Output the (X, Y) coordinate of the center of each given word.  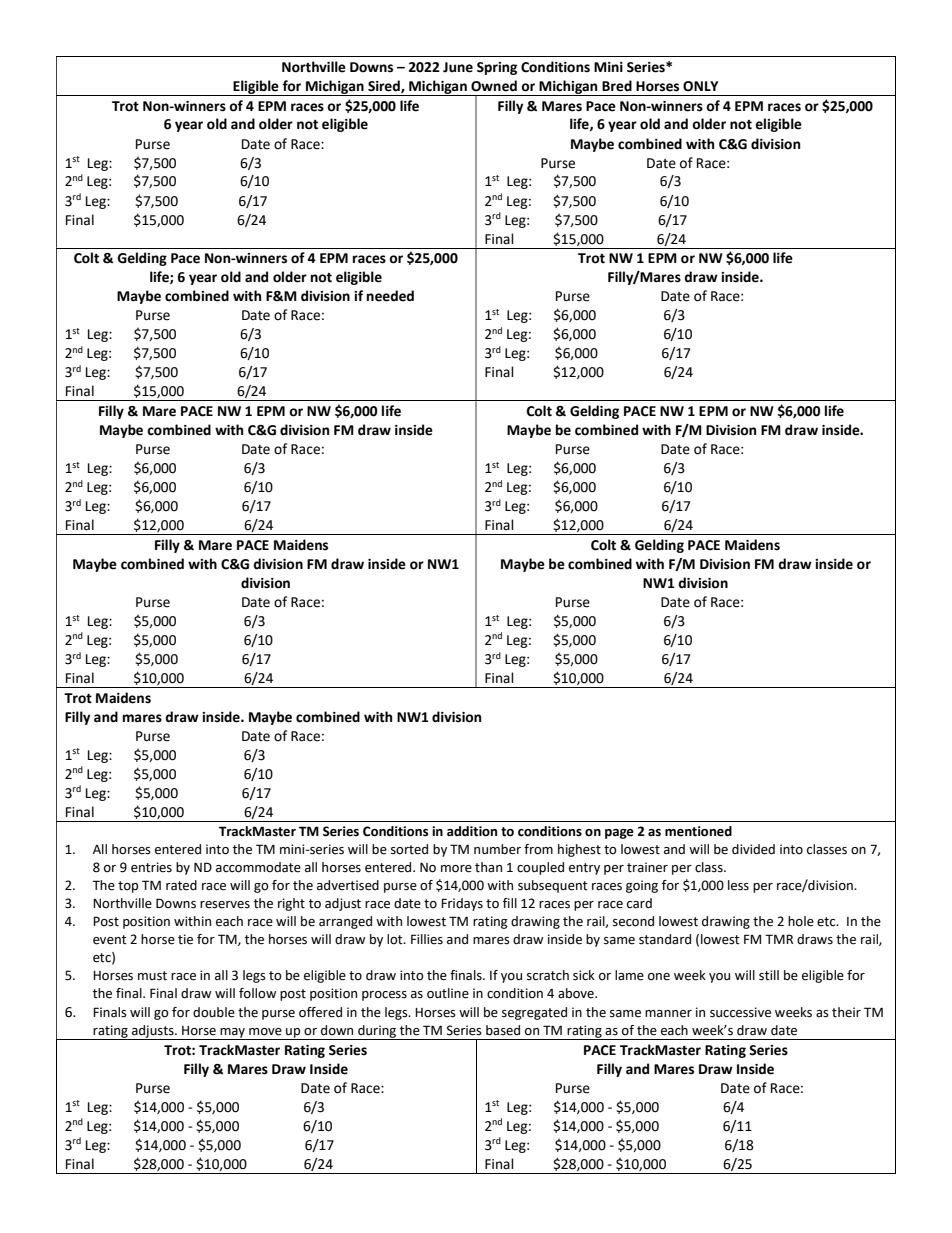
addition (472, 831)
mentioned (698, 831)
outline (448, 993)
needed (390, 296)
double (214, 1012)
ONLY (700, 86)
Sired (385, 86)
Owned (494, 86)
